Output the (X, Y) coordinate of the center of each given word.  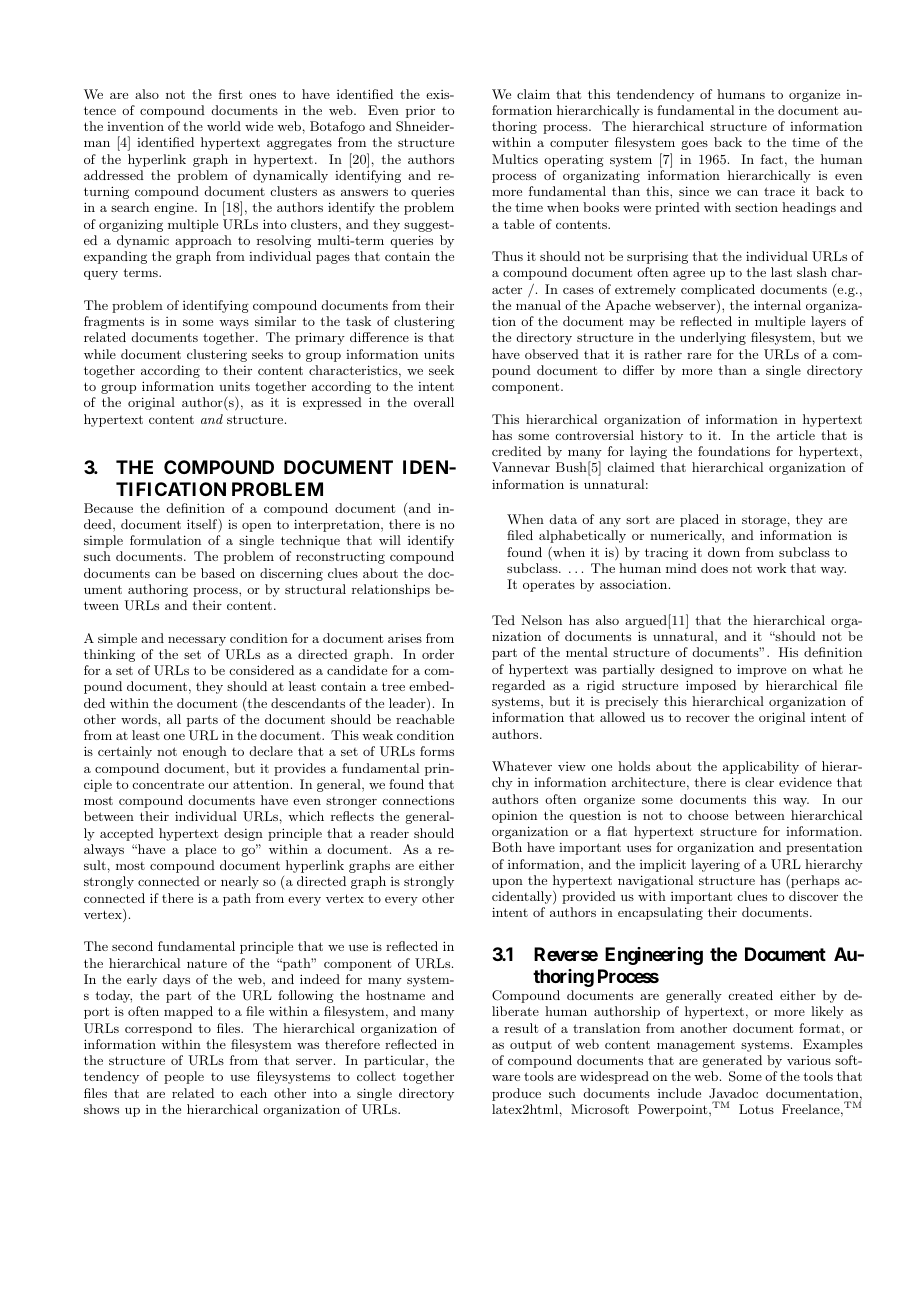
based (218, 573)
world (224, 126)
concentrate (168, 784)
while (100, 354)
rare (699, 356)
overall (434, 402)
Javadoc (733, 1093)
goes (695, 145)
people (184, 1077)
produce (516, 1094)
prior (420, 111)
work (771, 568)
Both (507, 847)
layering (715, 865)
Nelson (541, 620)
